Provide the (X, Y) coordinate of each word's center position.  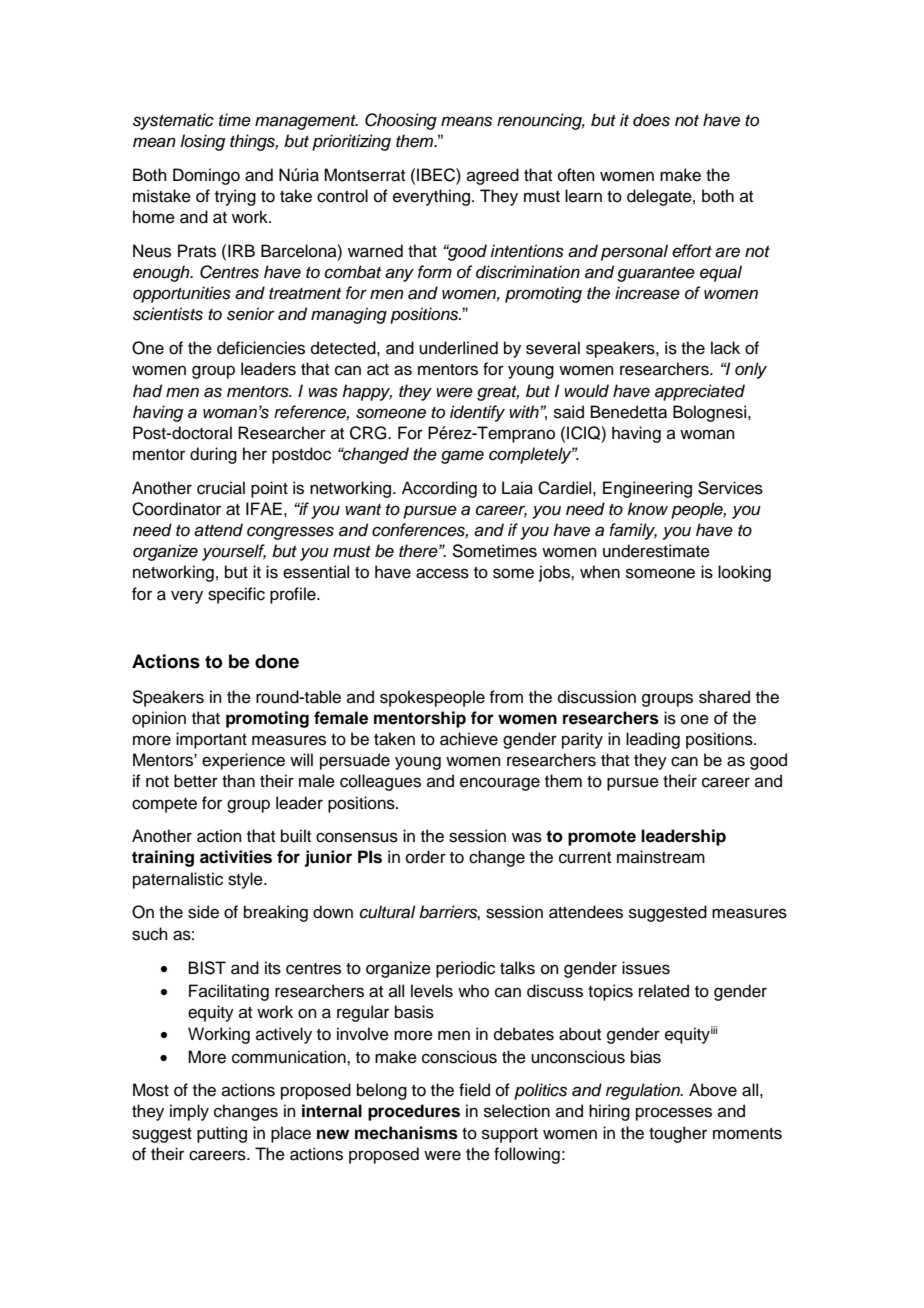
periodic (465, 969)
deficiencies (261, 348)
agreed (493, 176)
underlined (458, 348)
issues (646, 968)
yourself (234, 552)
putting (222, 1134)
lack (725, 348)
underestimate (656, 551)
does (651, 120)
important (211, 740)
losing (202, 142)
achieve (469, 739)
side (203, 912)
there (419, 551)
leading (653, 740)
